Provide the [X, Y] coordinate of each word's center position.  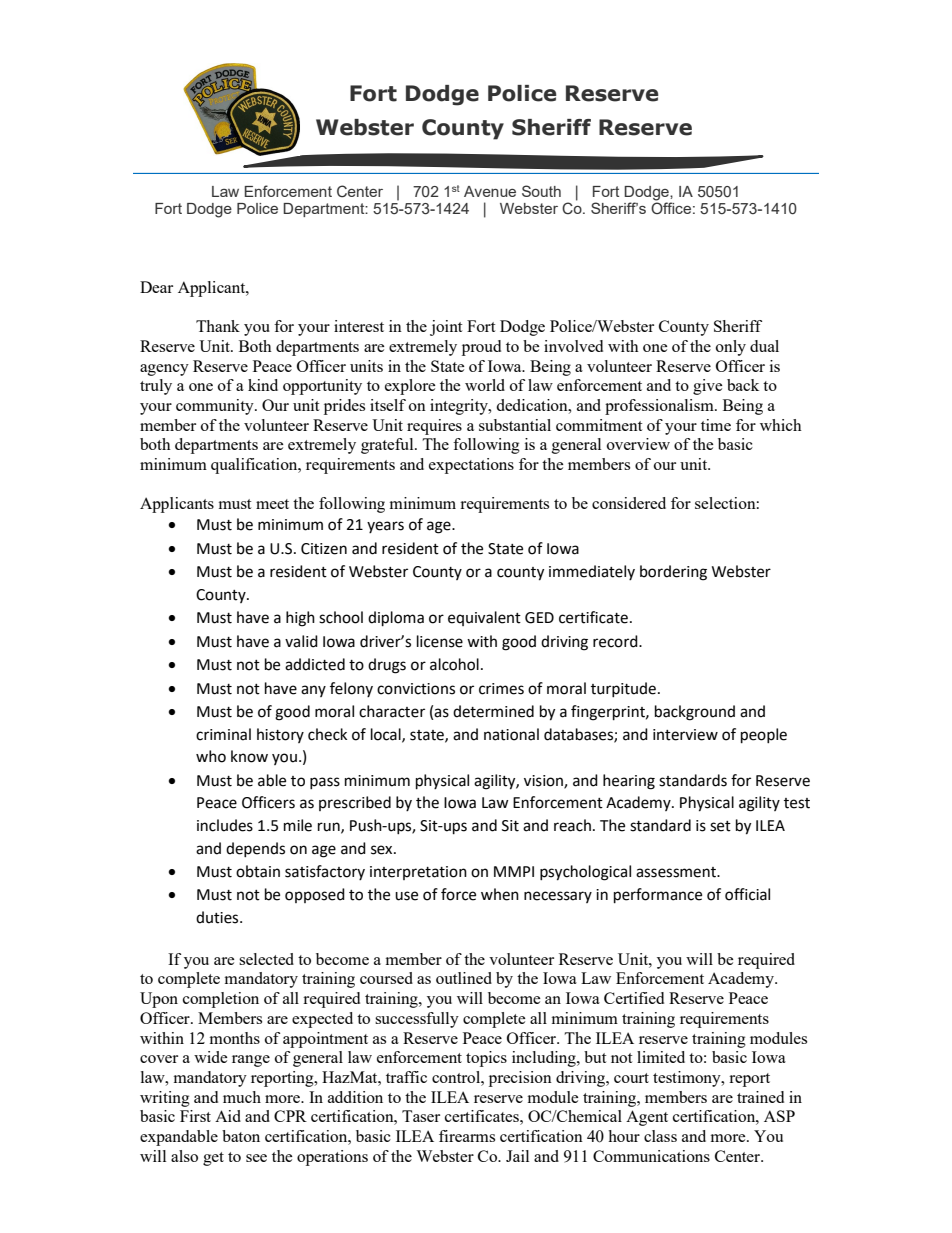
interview [685, 735]
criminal [223, 734]
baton [241, 1136]
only [731, 348]
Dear [156, 287]
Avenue [490, 191]
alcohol [454, 664]
